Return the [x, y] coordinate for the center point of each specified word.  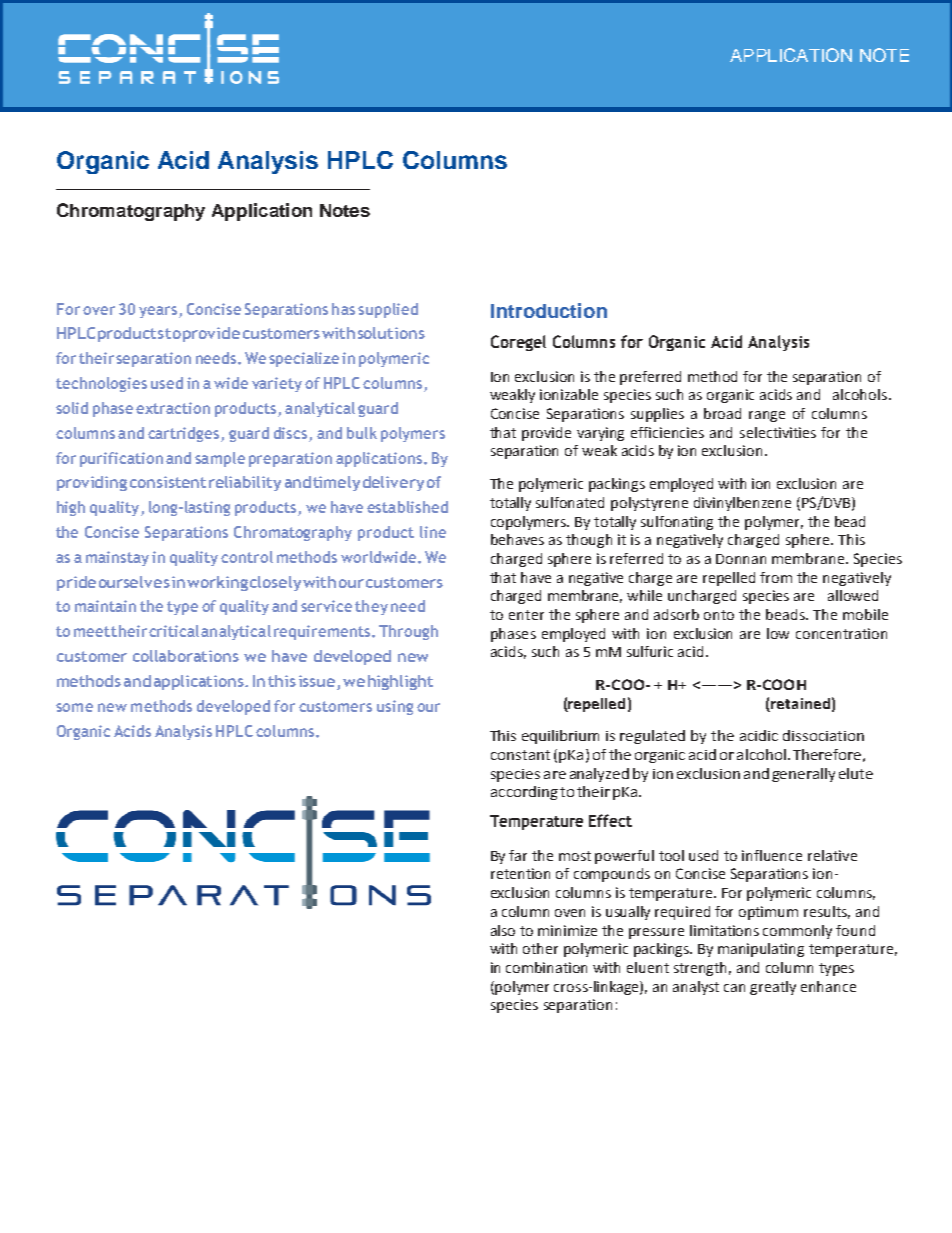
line [433, 532]
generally [803, 775]
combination [546, 967]
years [159, 312]
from [776, 577]
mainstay [117, 558]
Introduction [549, 310]
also [503, 930]
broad [722, 413]
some [74, 707]
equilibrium [560, 737]
